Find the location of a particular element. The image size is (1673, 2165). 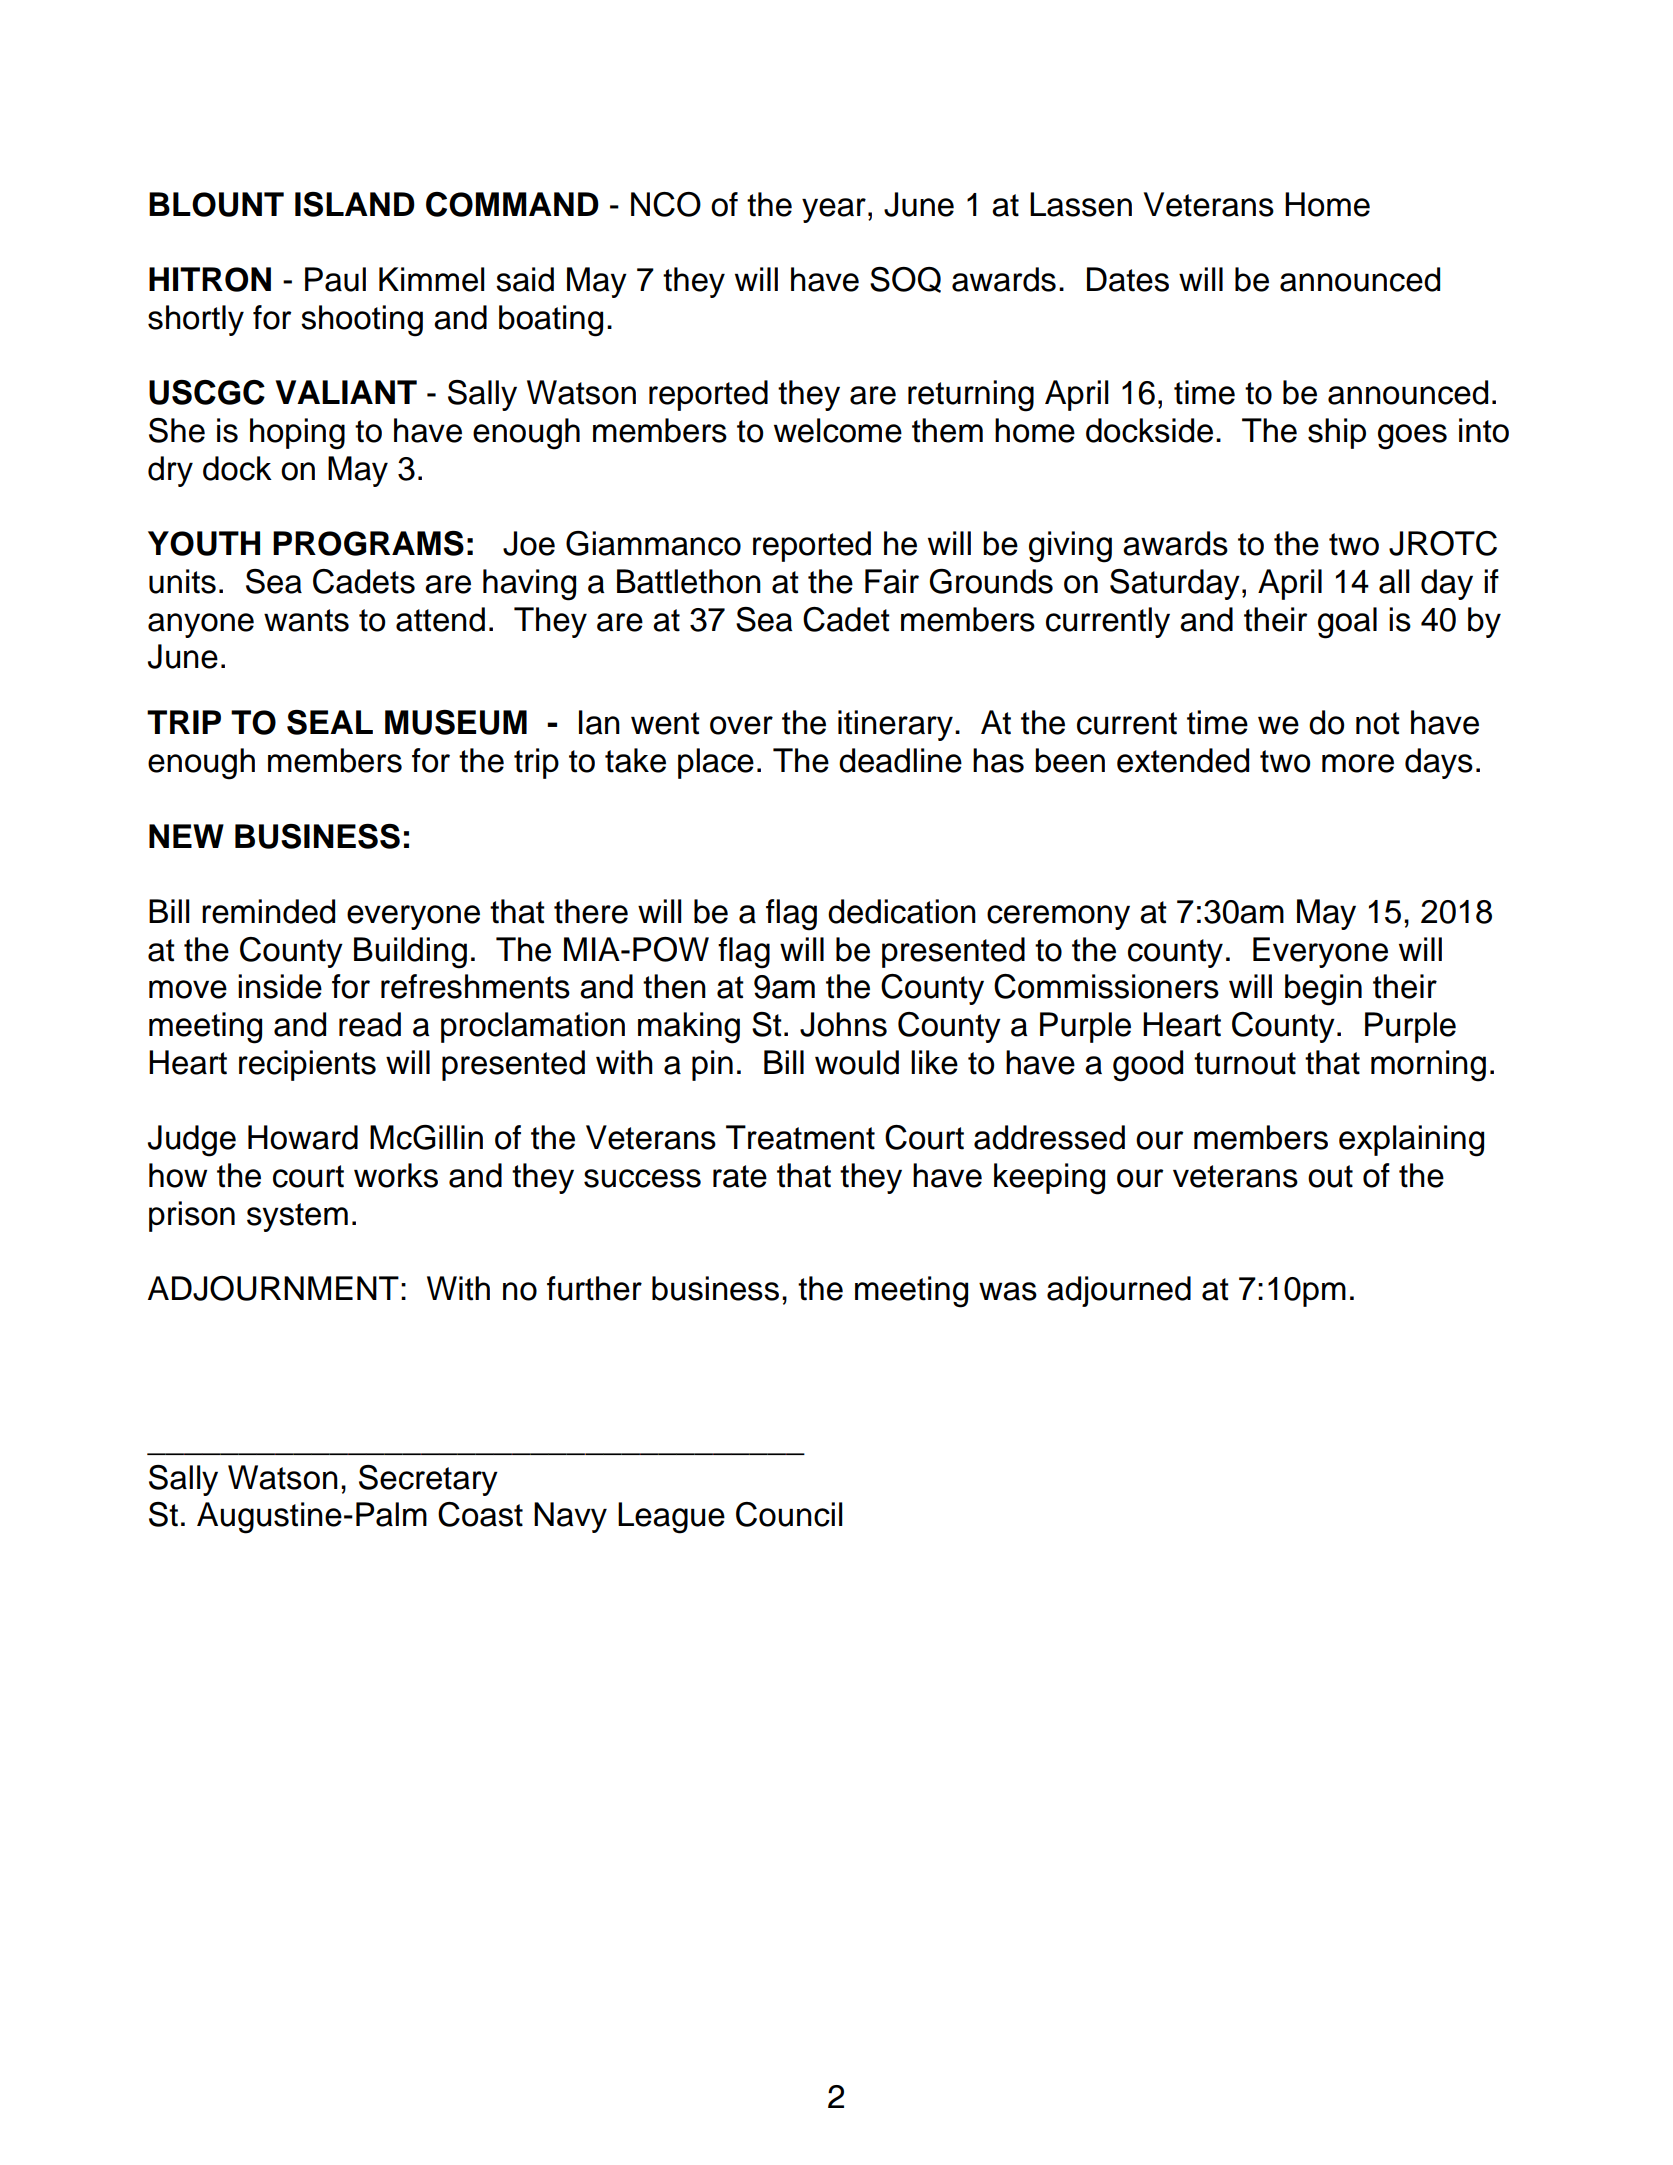

Secretary is located at coordinates (428, 1480).
